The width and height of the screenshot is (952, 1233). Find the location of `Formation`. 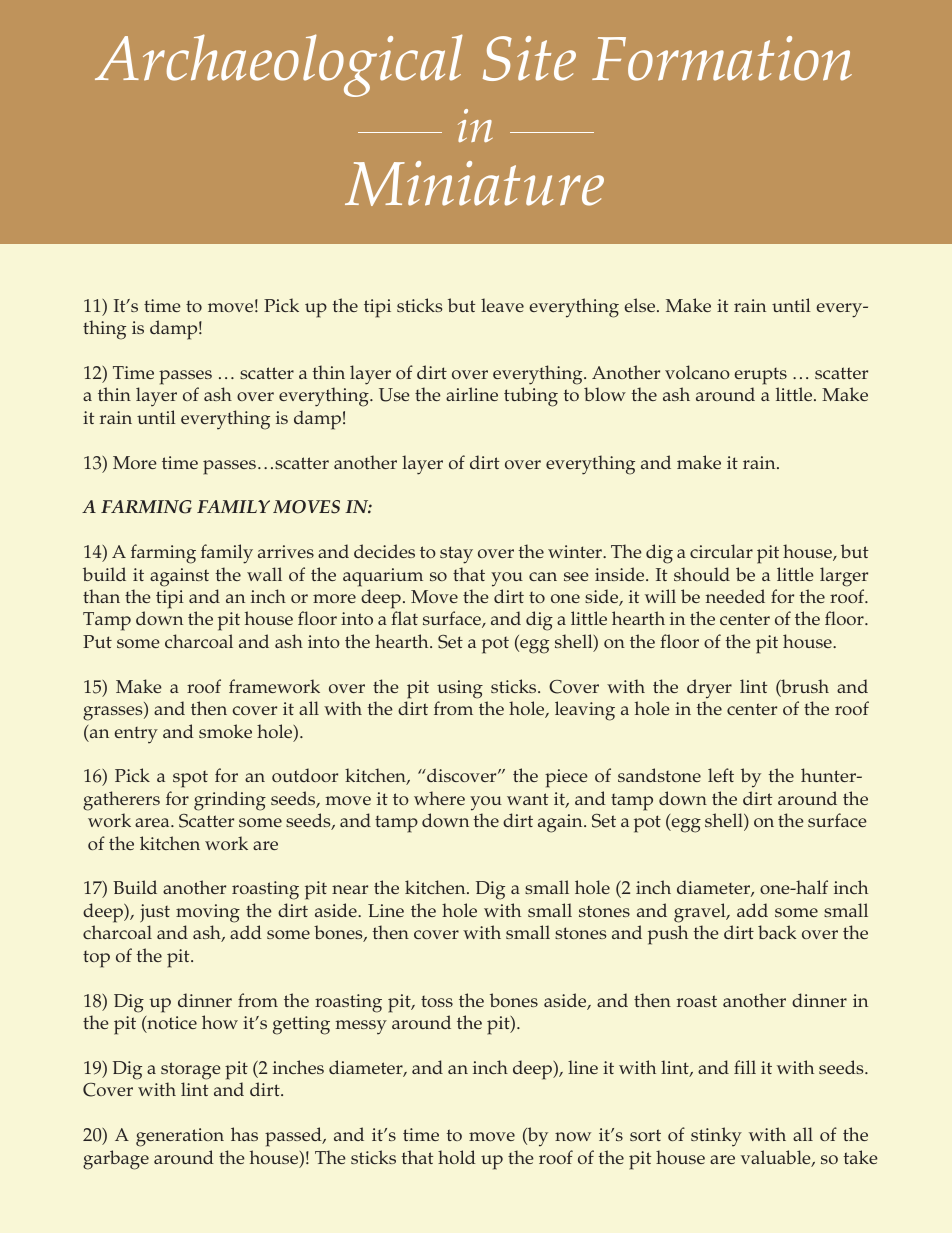

Formation is located at coordinates (722, 58).
